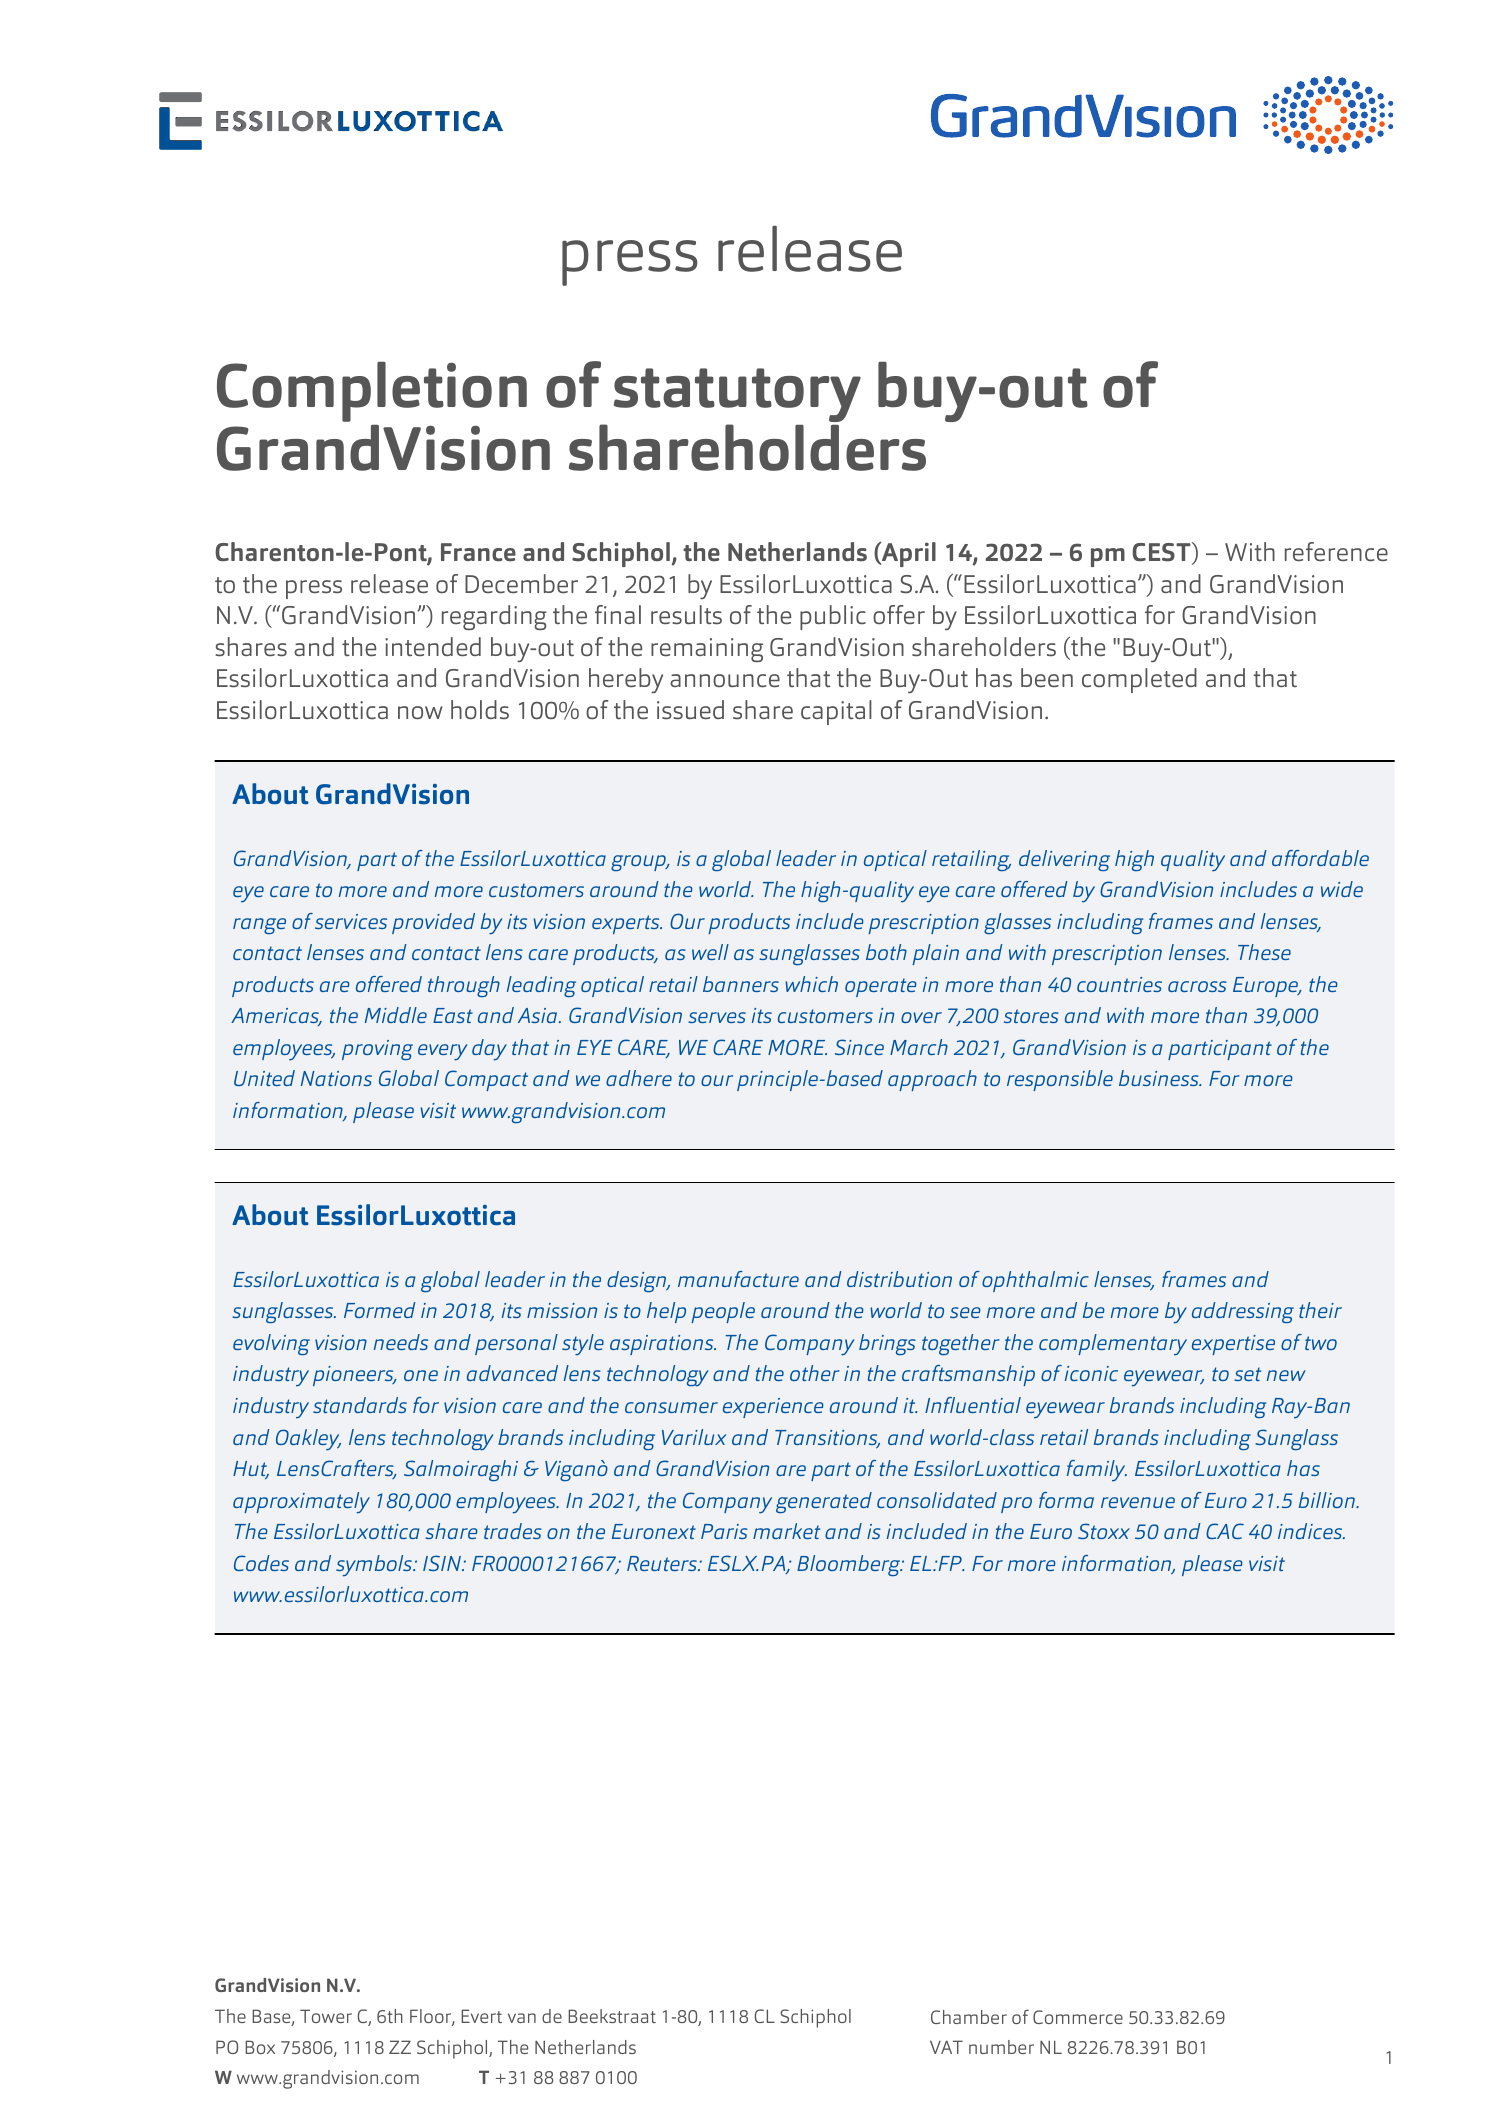 This page has height=2124, width=1502. Describe the element at coordinates (1320, 858) in the page. I see `affordable` at that location.
